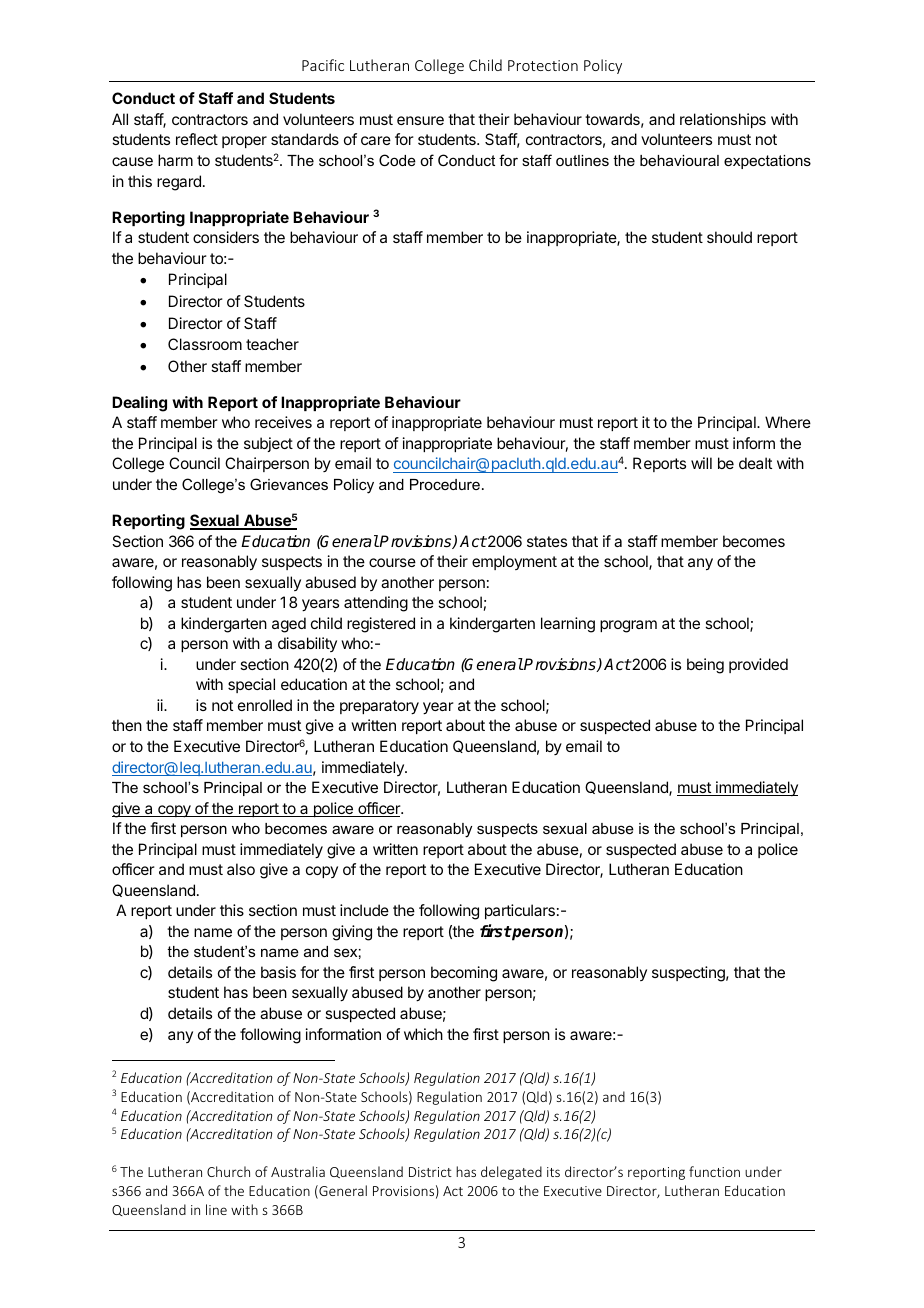 This screenshot has height=1308, width=924. I want to click on Church, so click(228, 1171).
